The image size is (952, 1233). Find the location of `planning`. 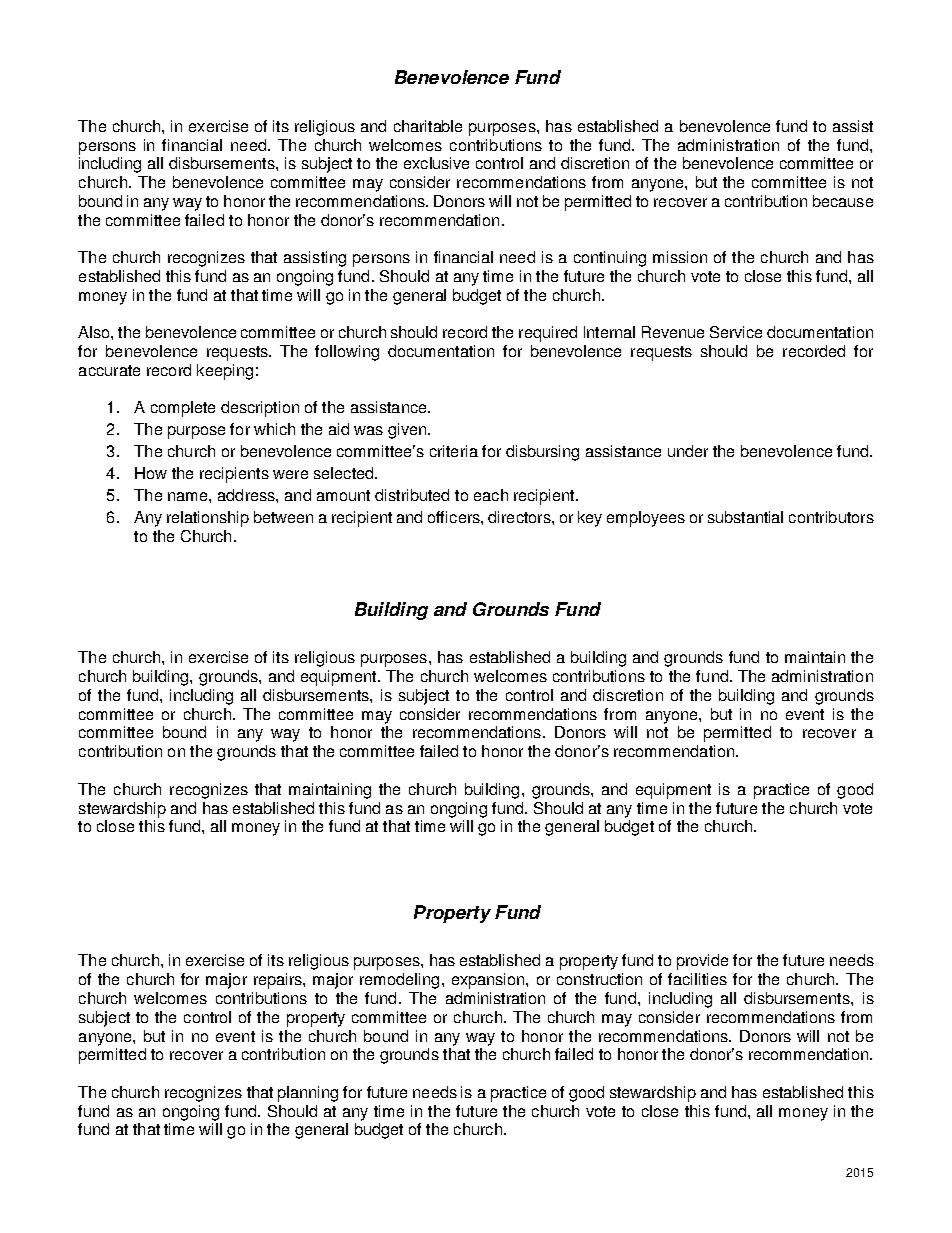

planning is located at coordinates (308, 1094).
